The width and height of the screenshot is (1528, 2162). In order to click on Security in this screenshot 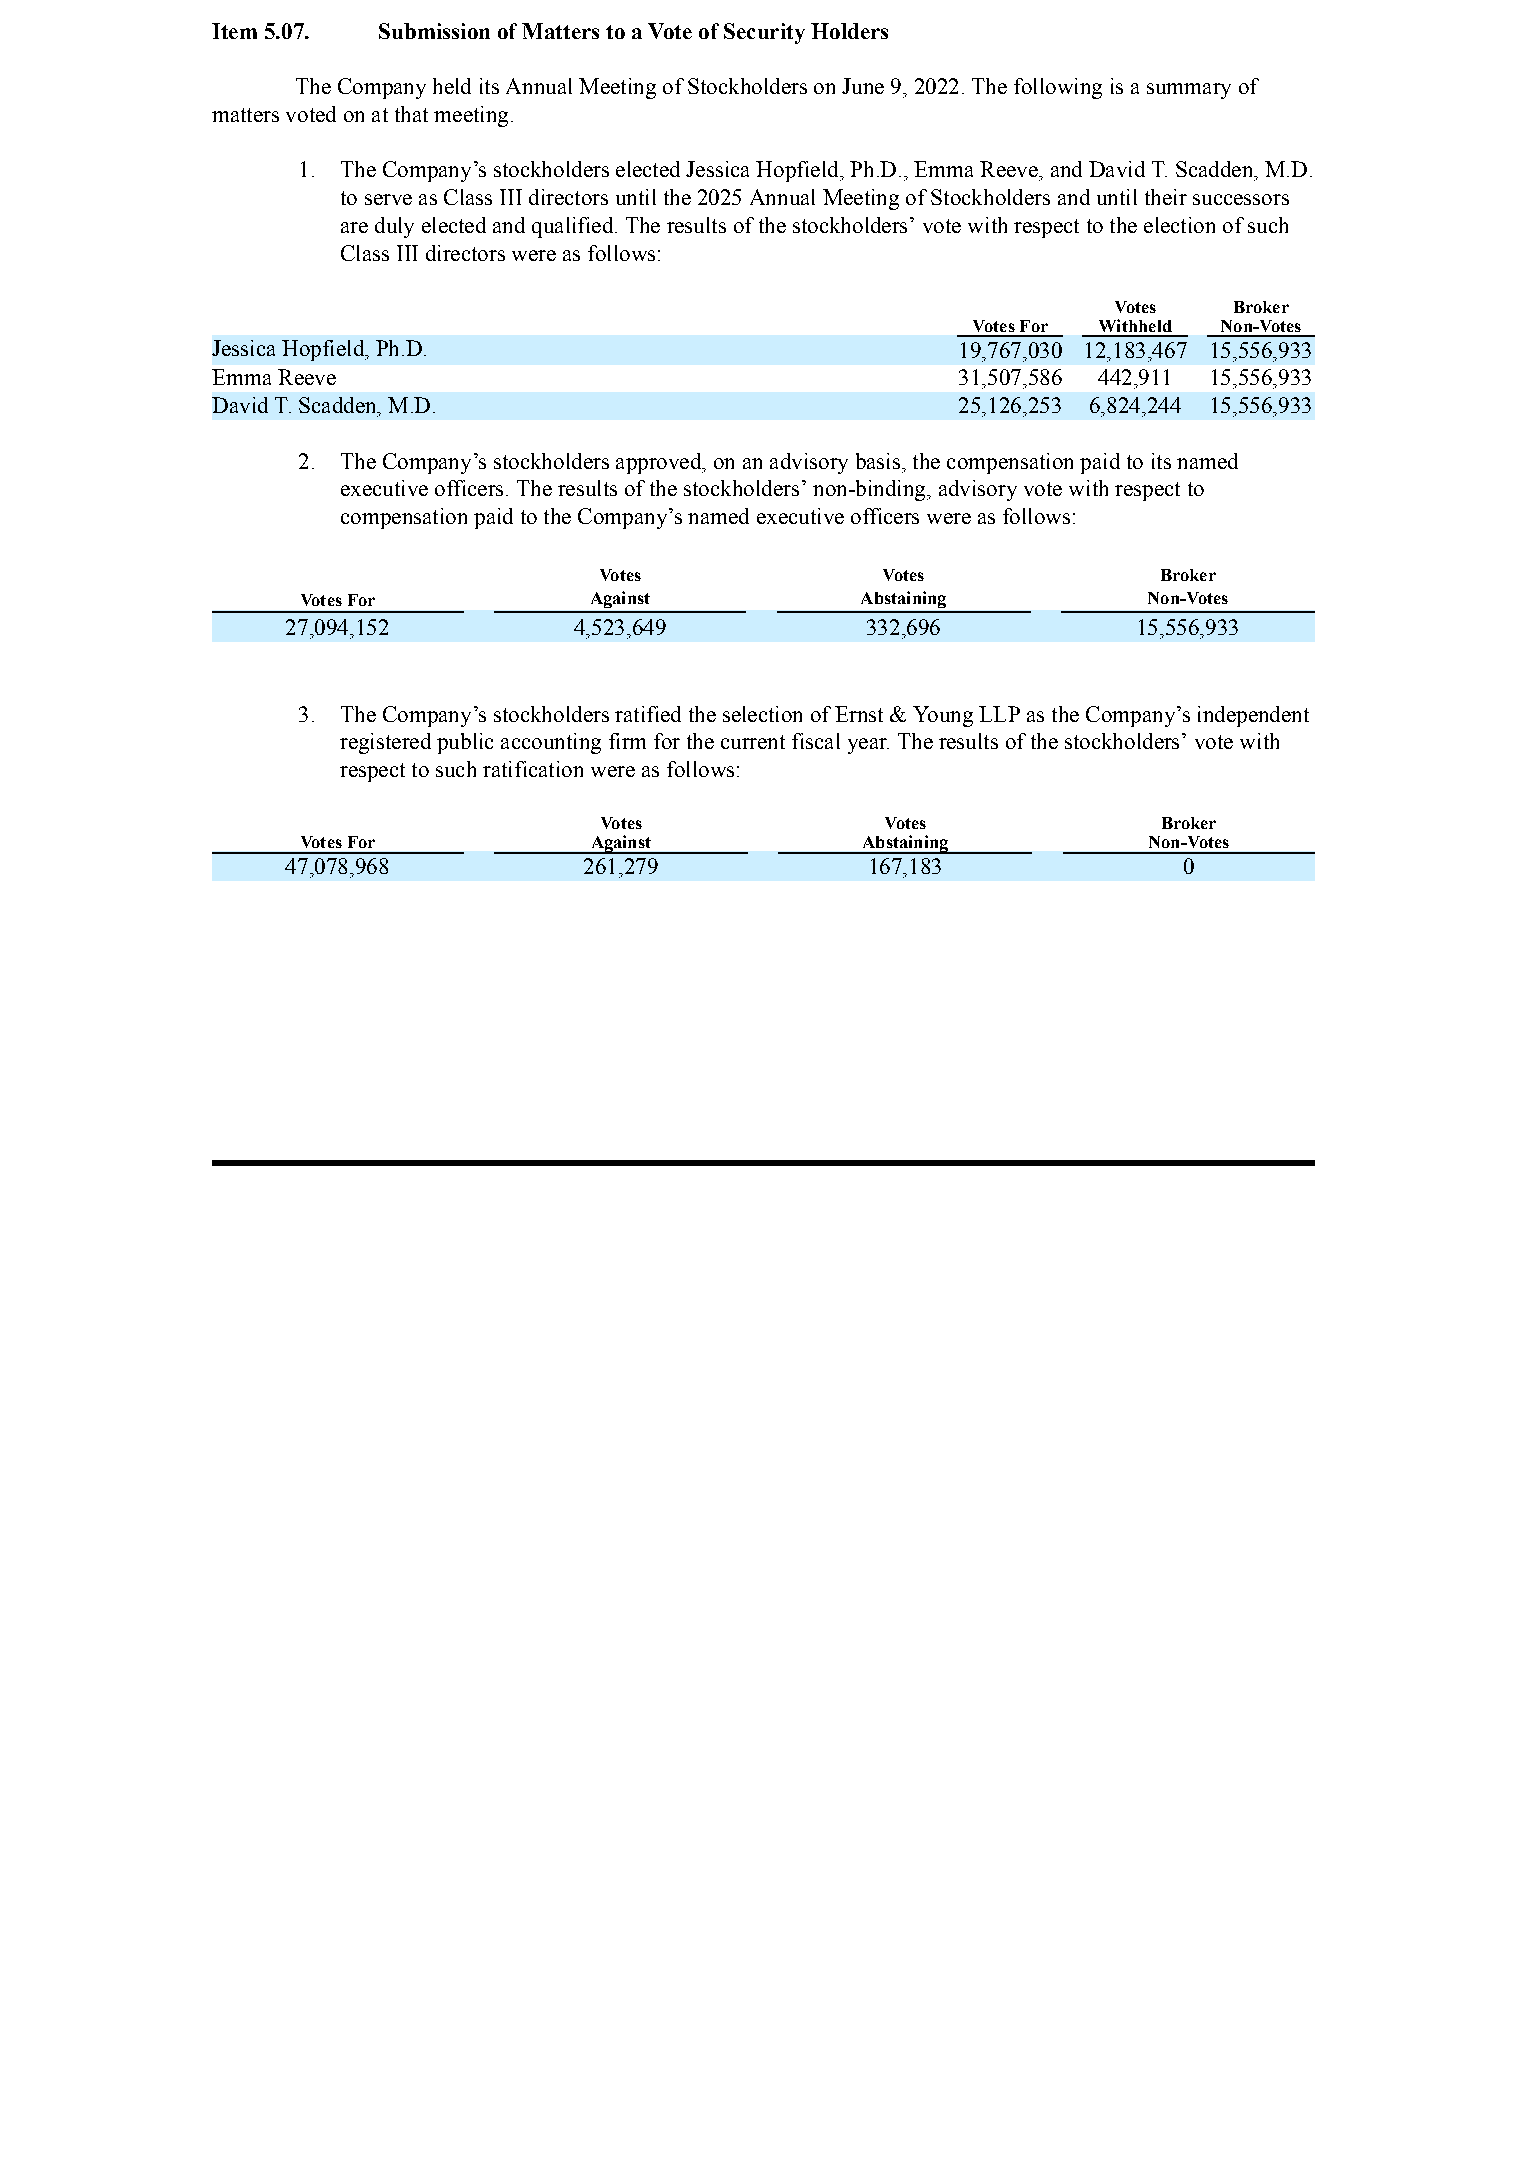, I will do `click(764, 33)`.
